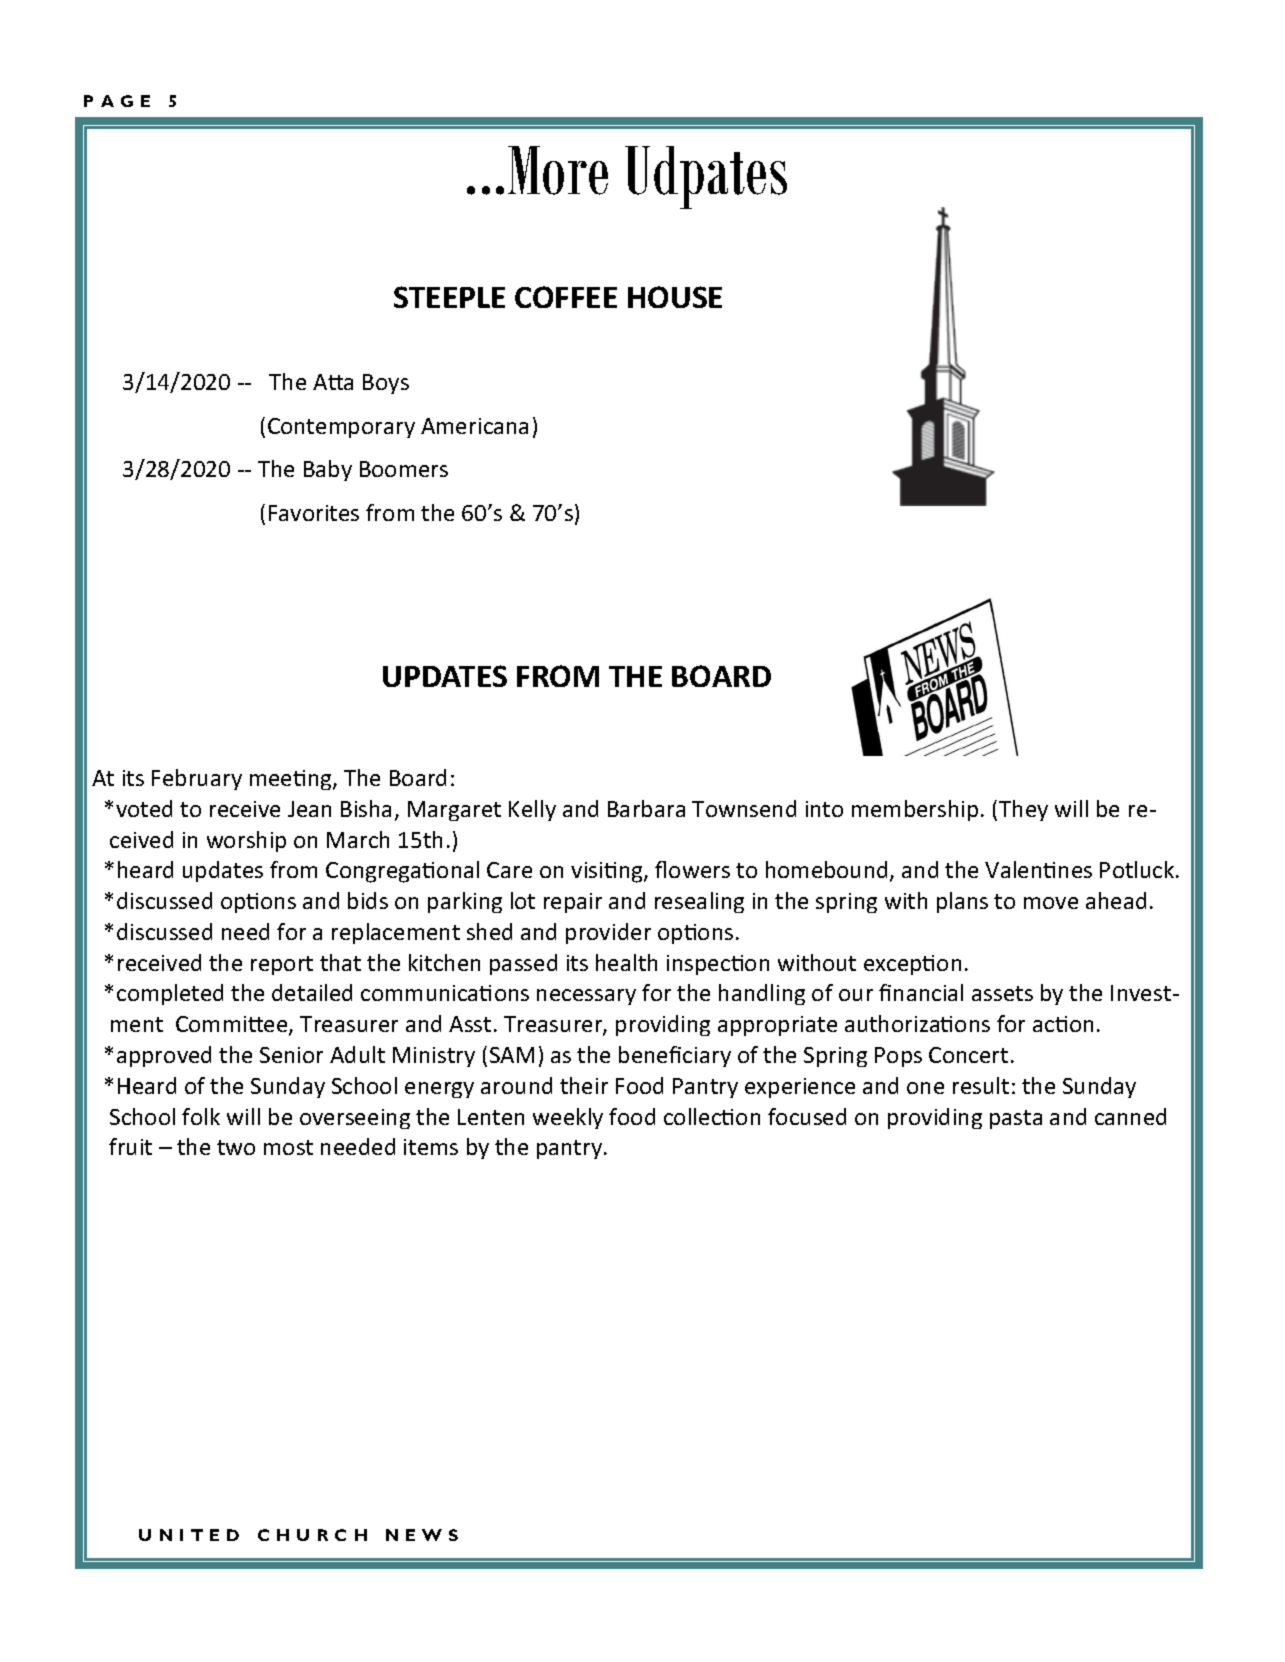 The width and height of the image is (1285, 1662). I want to click on COFFEE, so click(566, 297).
